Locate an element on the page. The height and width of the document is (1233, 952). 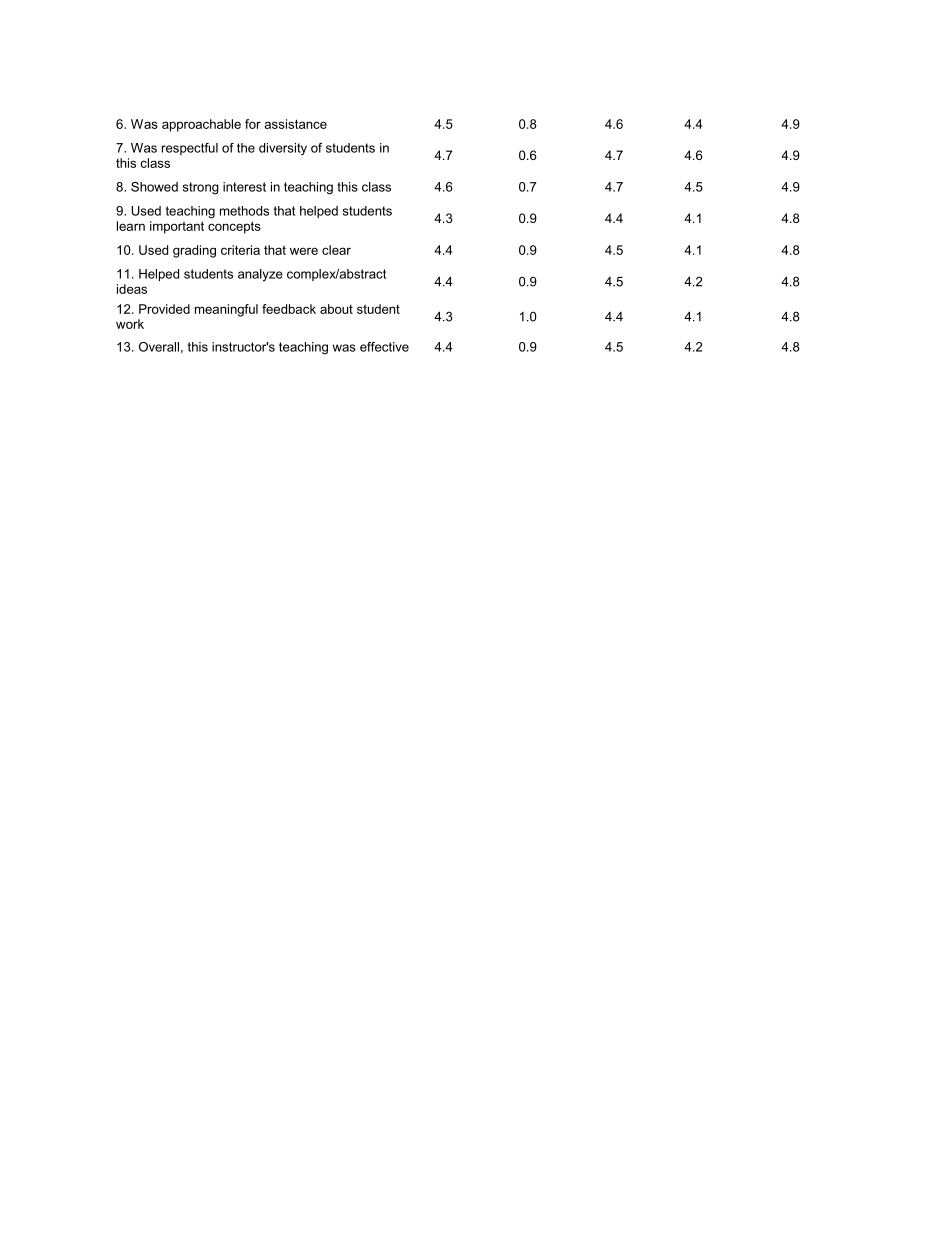
for is located at coordinates (253, 124).
